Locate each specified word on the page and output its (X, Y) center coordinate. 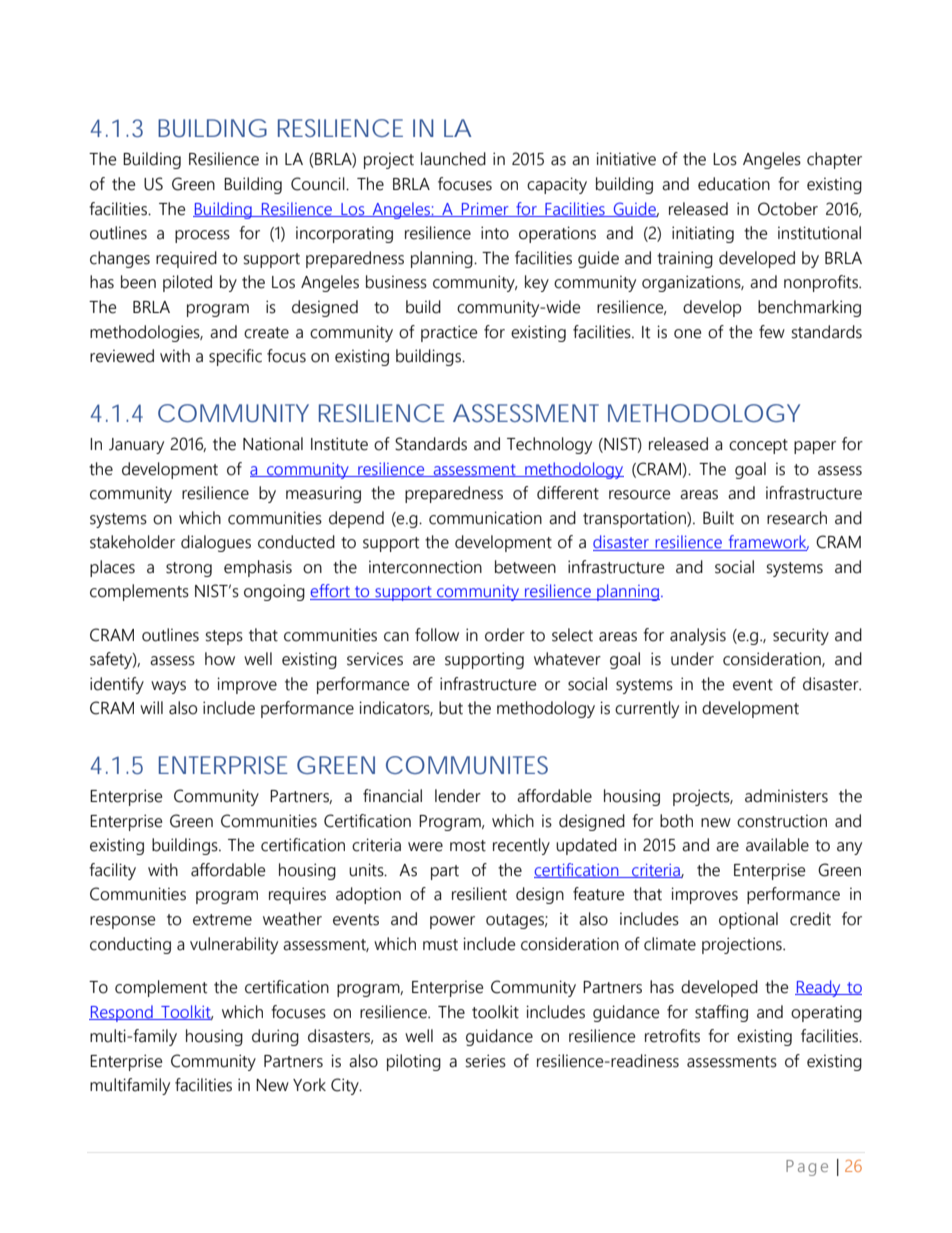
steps (224, 637)
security (801, 636)
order (505, 635)
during (275, 1037)
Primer (485, 210)
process (202, 236)
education (734, 184)
